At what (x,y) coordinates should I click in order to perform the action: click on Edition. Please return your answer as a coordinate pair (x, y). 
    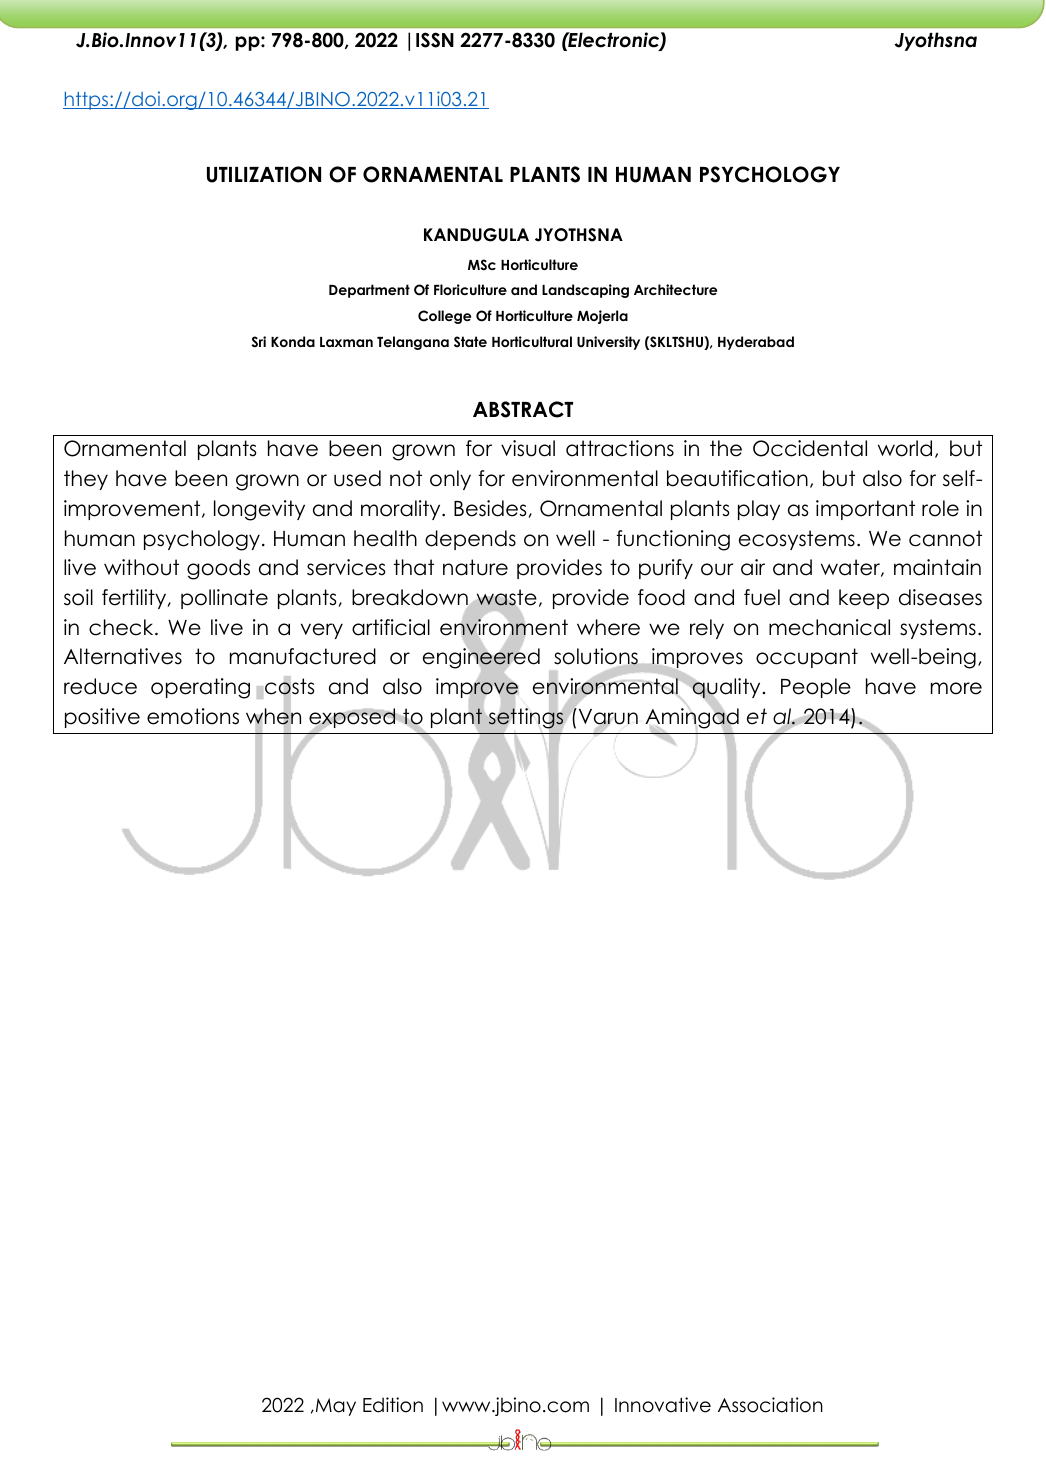
    Looking at the image, I should click on (393, 1405).
